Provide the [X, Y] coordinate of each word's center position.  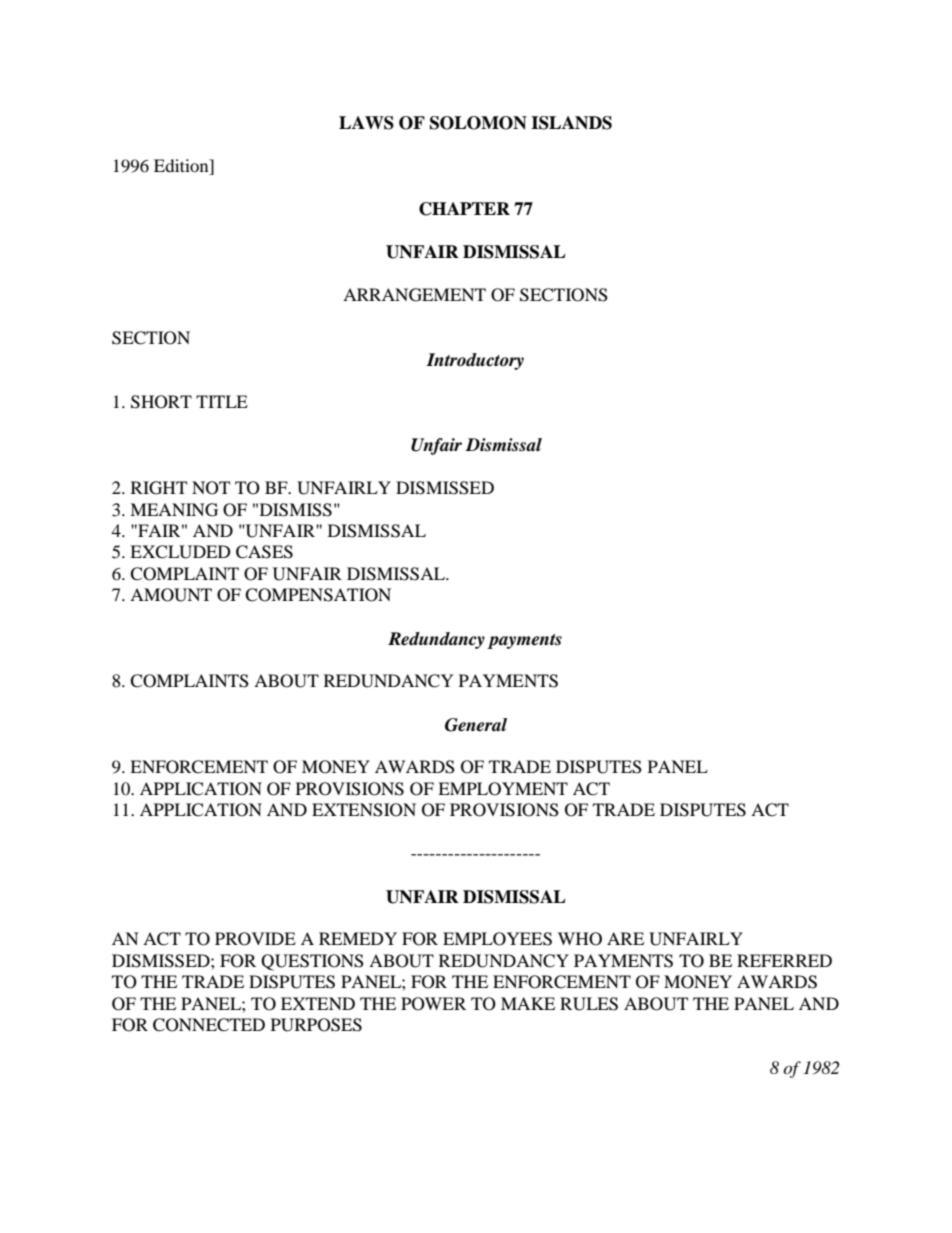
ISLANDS [571, 123]
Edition [182, 165]
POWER [433, 1004]
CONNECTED [209, 1025]
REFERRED [784, 960]
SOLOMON [478, 123]
